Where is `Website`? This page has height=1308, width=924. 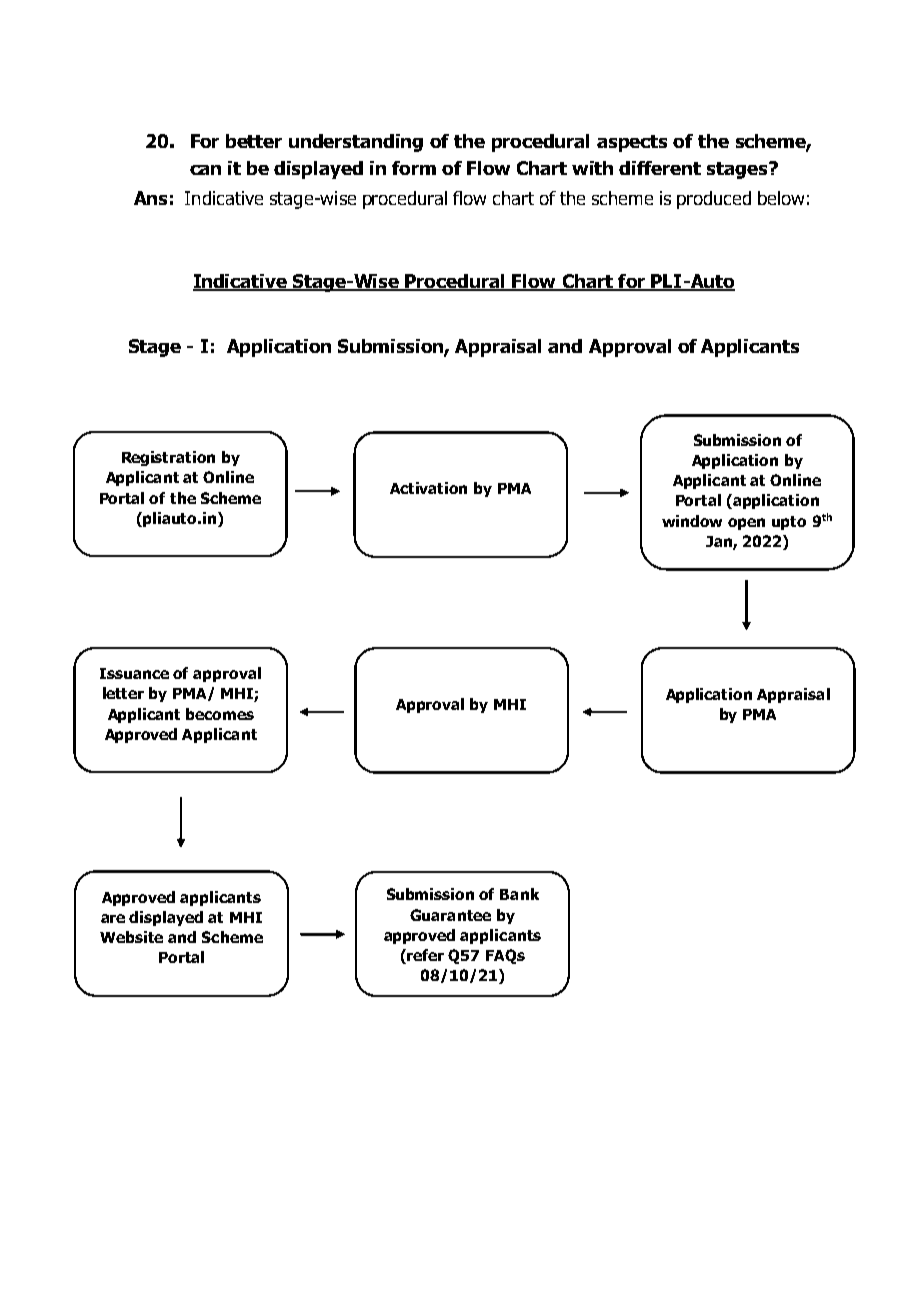 Website is located at coordinates (131, 937).
